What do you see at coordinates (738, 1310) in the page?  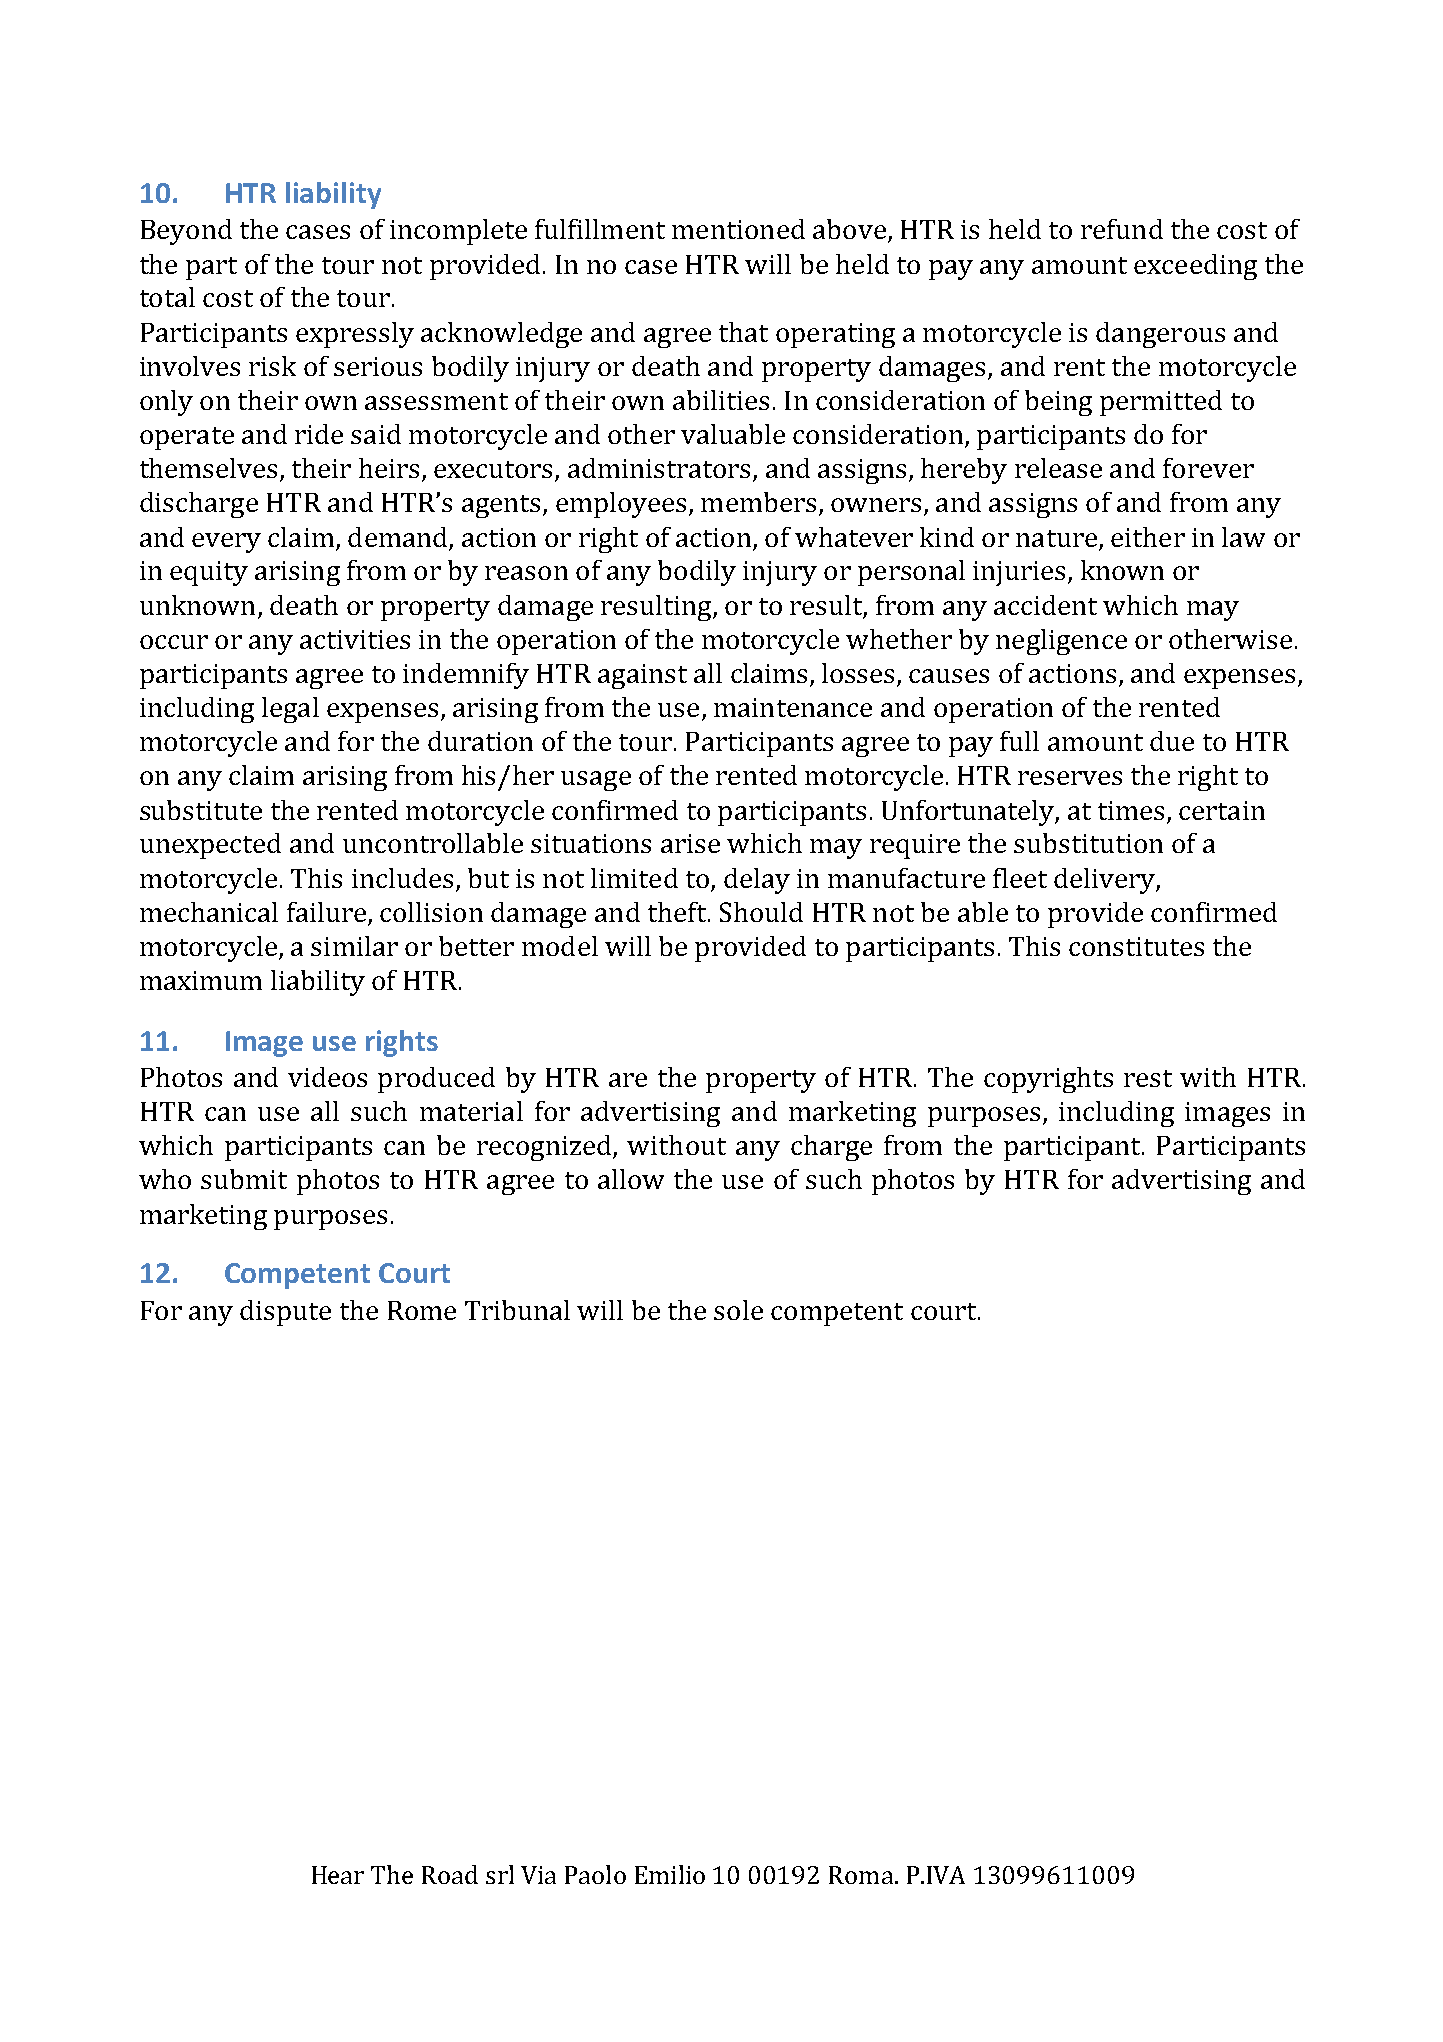 I see `sole` at bounding box center [738, 1310].
